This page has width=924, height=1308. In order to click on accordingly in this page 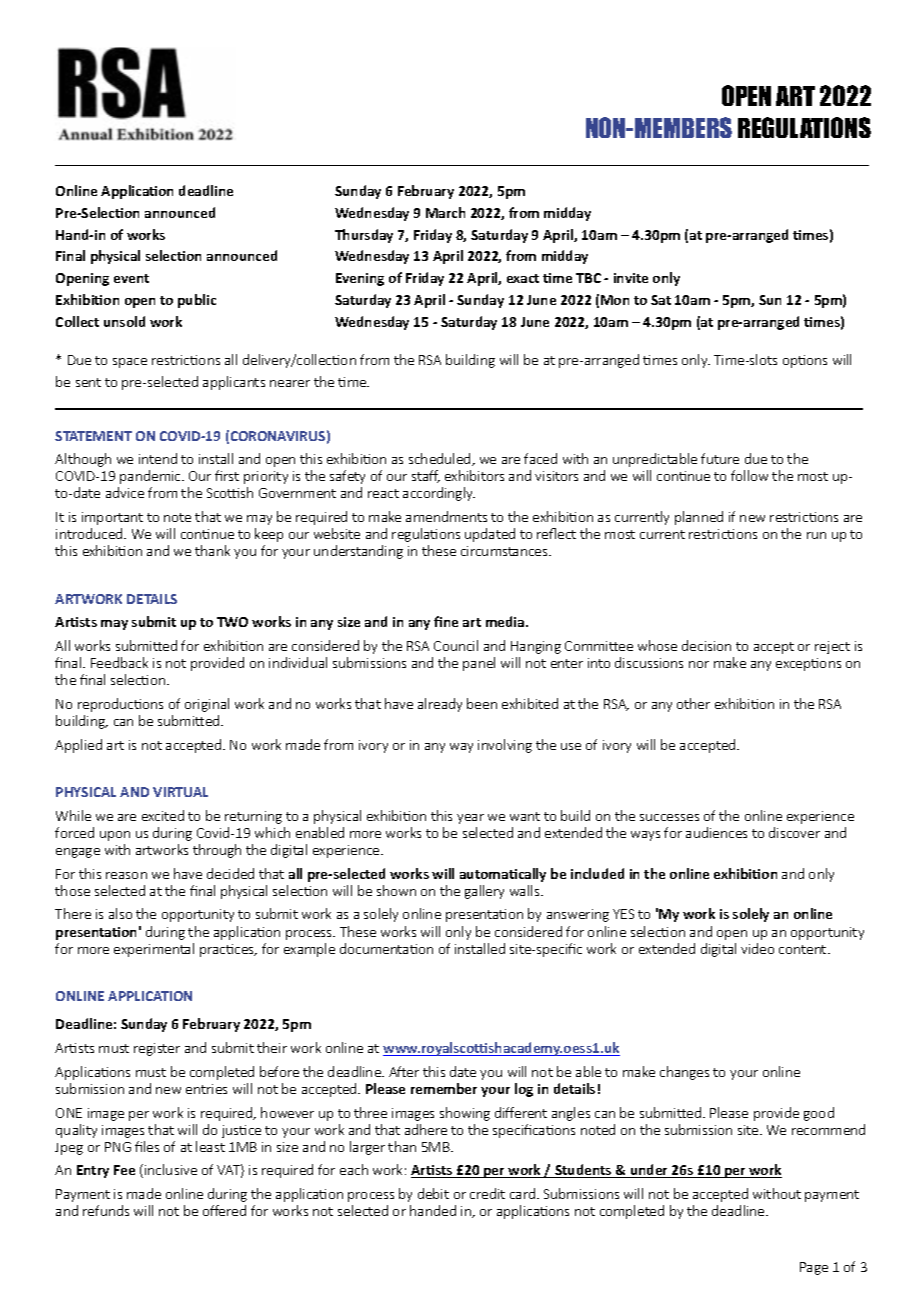, I will do `click(439, 494)`.
